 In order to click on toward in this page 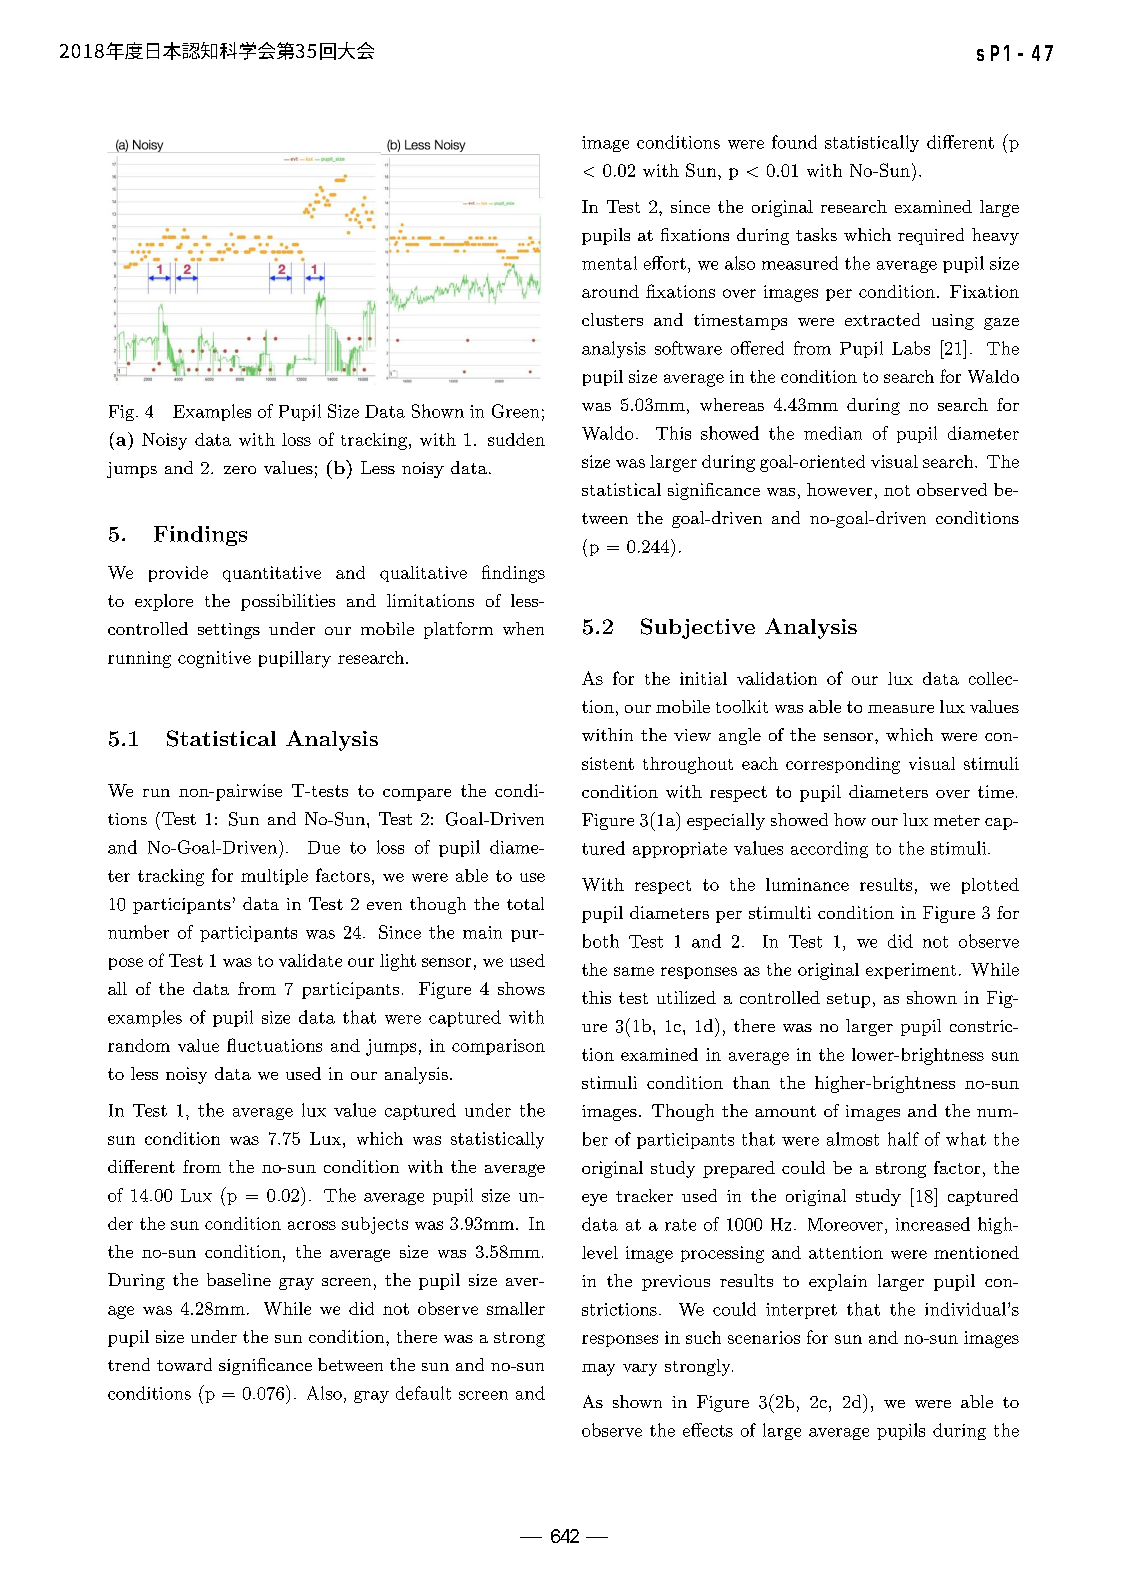, I will do `click(184, 1364)`.
